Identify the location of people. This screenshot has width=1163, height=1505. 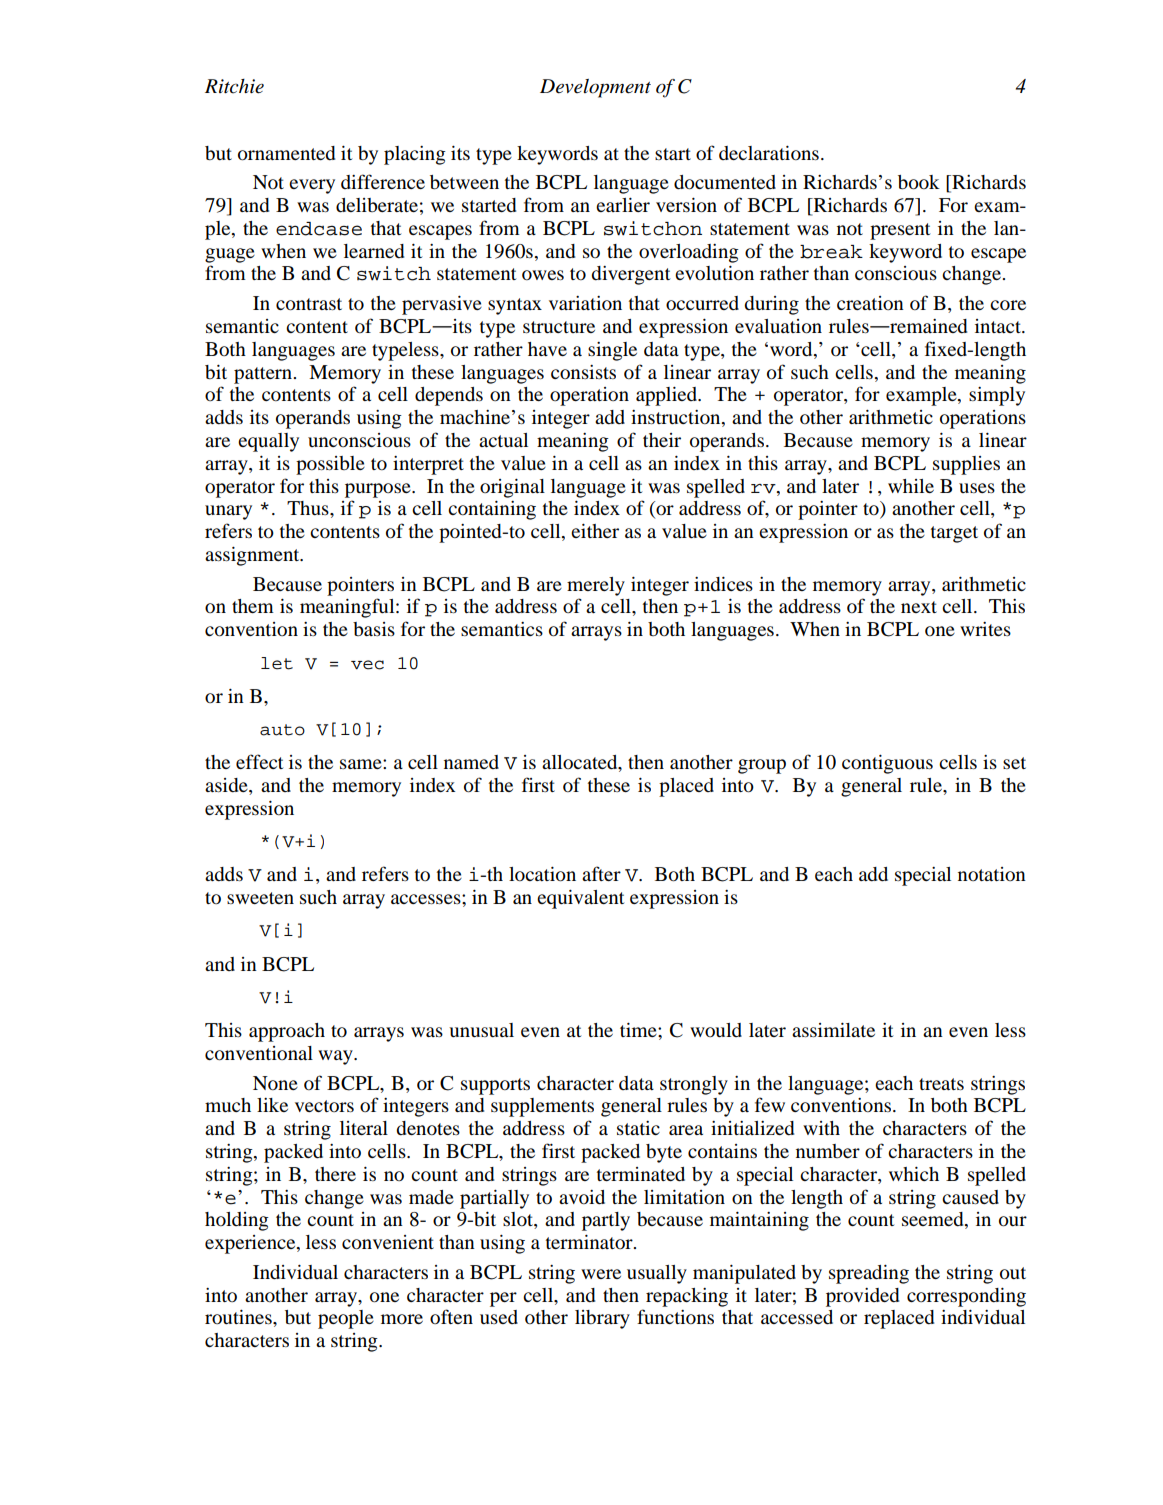
(346, 1319).
